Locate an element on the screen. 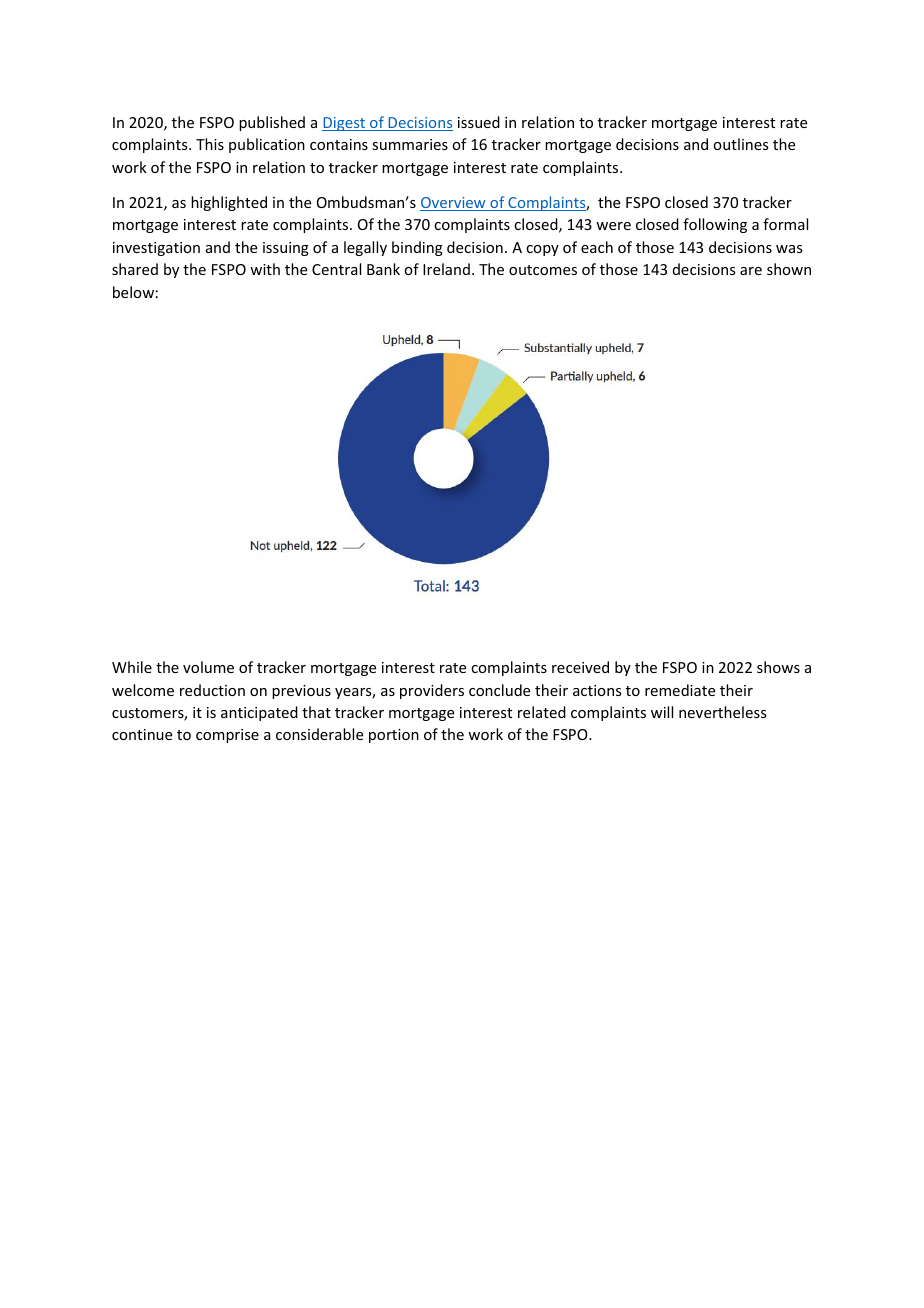 The image size is (924, 1308). comprise is located at coordinates (227, 736).
